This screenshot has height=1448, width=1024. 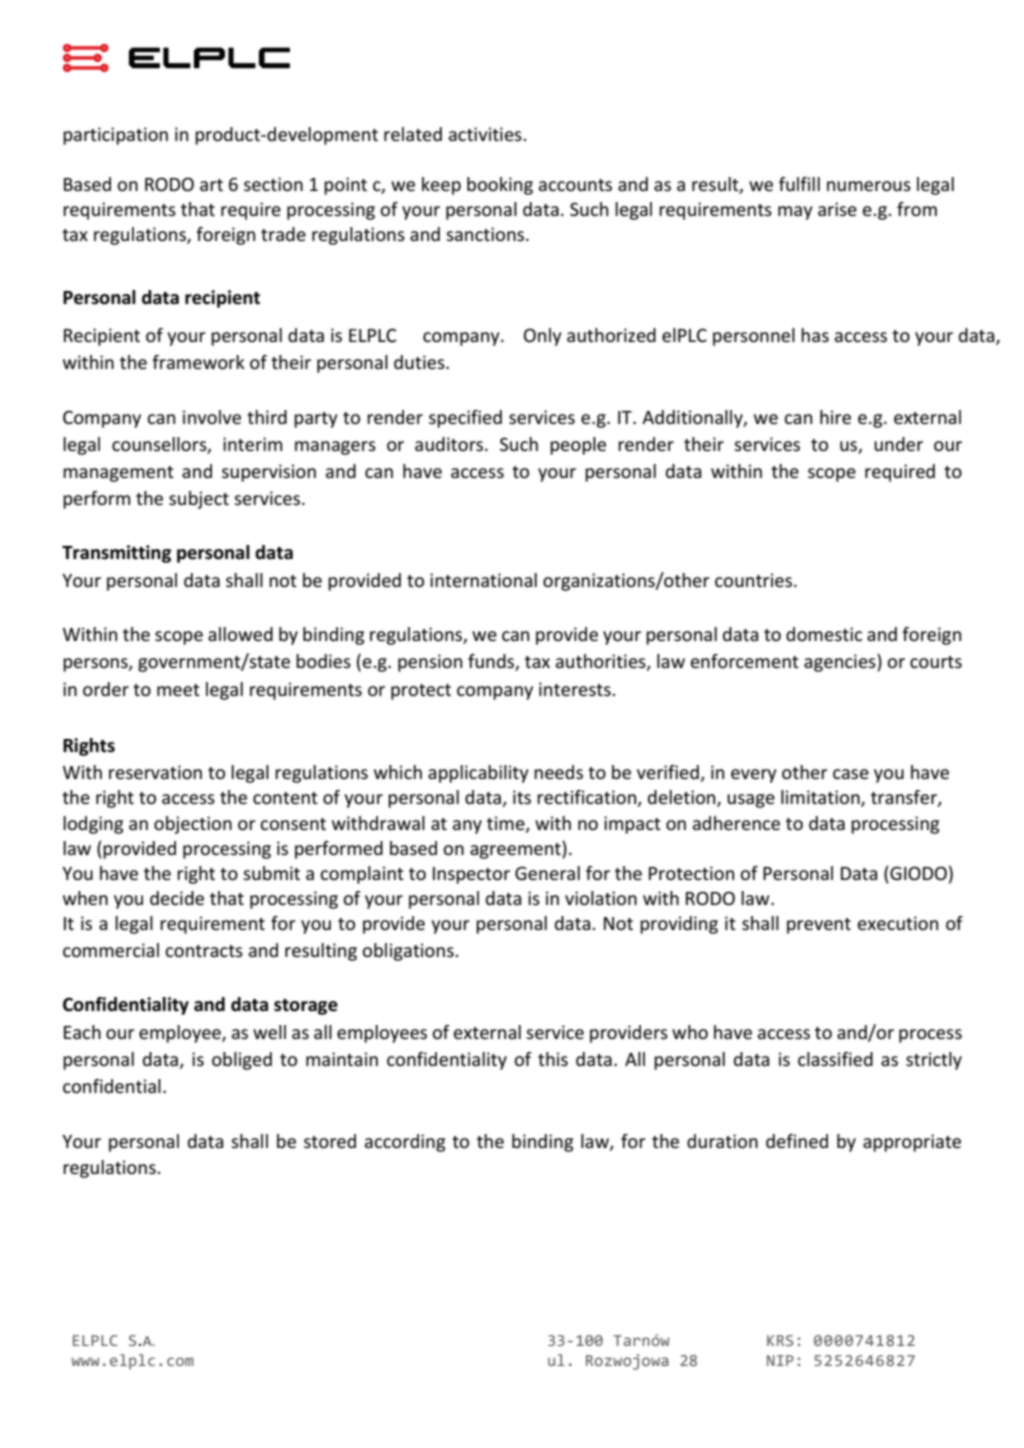 What do you see at coordinates (155, 772) in the screenshot?
I see `reservation` at bounding box center [155, 772].
